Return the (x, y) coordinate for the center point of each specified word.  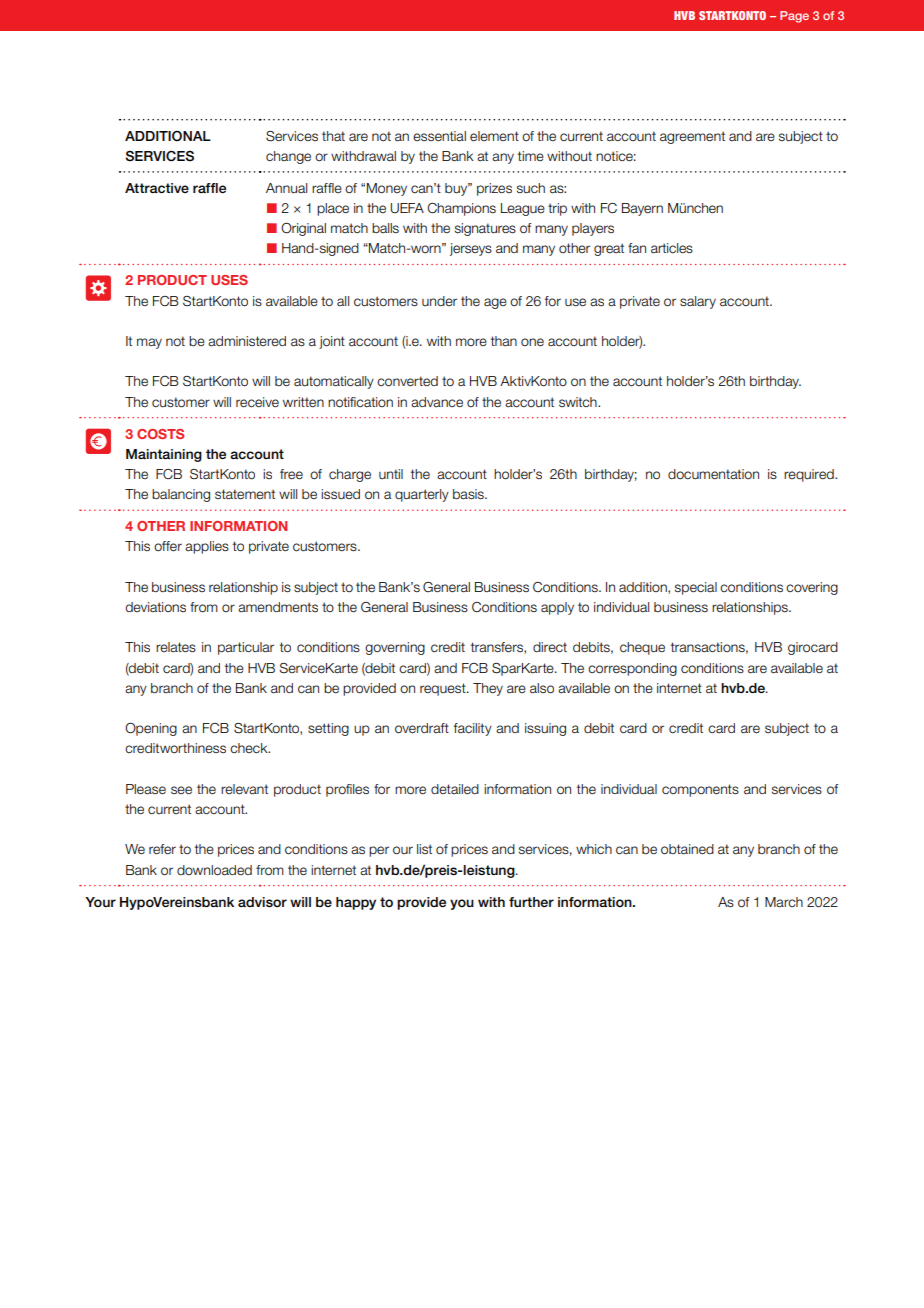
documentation (713, 474)
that (333, 136)
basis (469, 494)
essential (439, 136)
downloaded (214, 870)
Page (794, 17)
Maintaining (164, 455)
